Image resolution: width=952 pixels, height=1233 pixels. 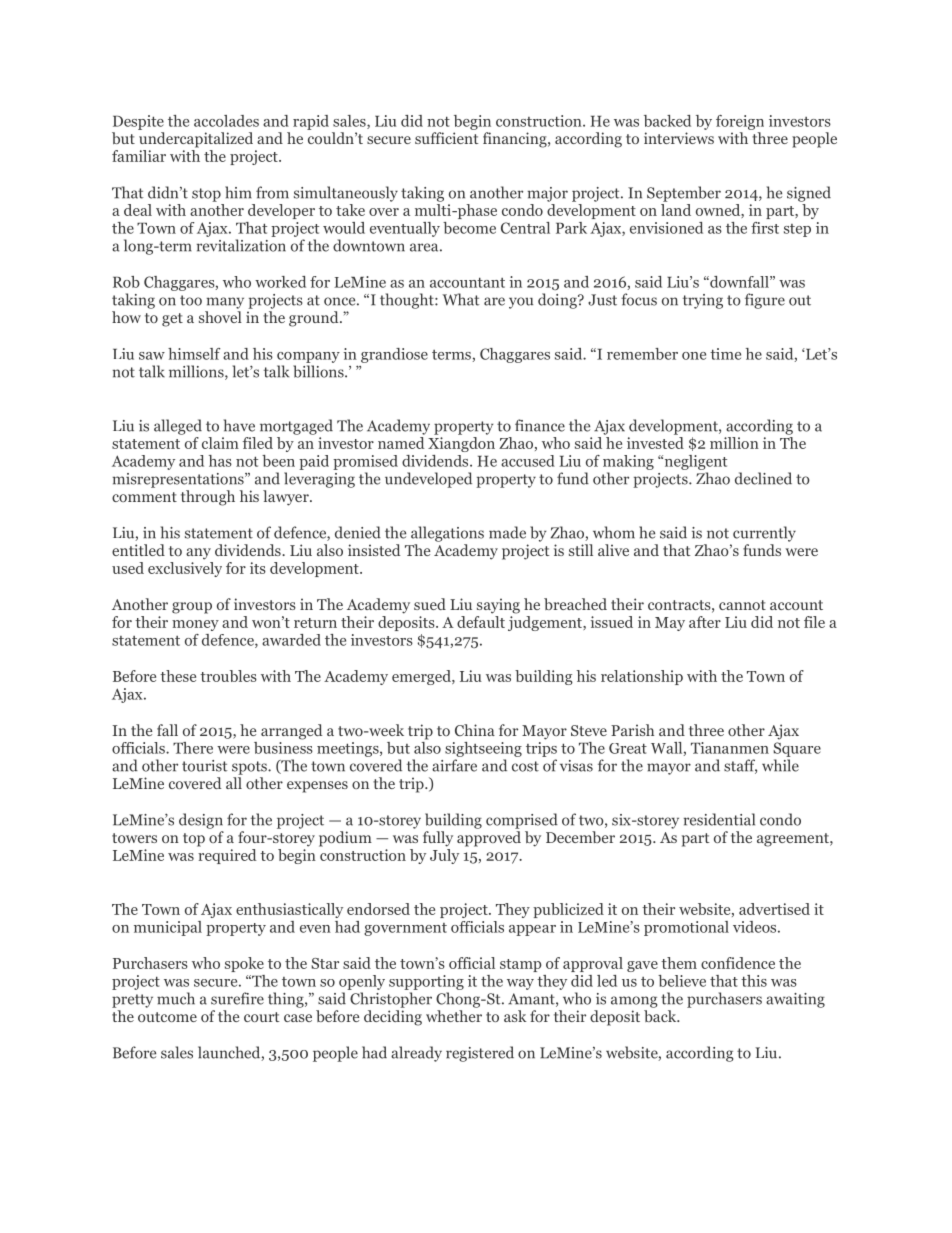 What do you see at coordinates (719, 819) in the screenshot?
I see `residential` at bounding box center [719, 819].
